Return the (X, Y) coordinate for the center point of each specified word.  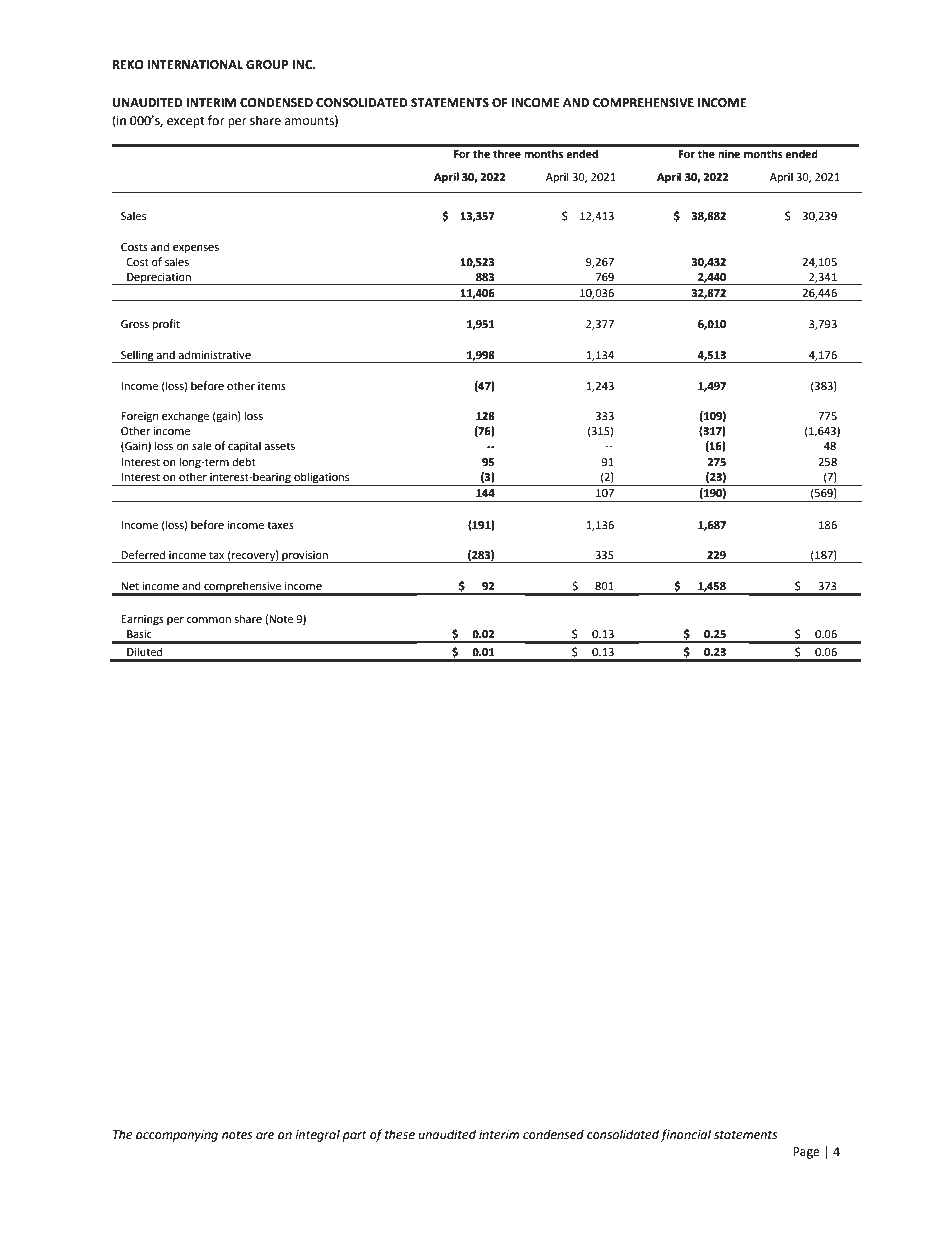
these (400, 1134)
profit (166, 325)
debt (244, 461)
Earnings (142, 620)
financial (685, 1135)
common (209, 620)
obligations (322, 479)
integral (317, 1135)
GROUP (267, 65)
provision (305, 557)
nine (729, 154)
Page (806, 1153)
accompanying (177, 1136)
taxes (280, 525)
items (272, 386)
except (186, 122)
